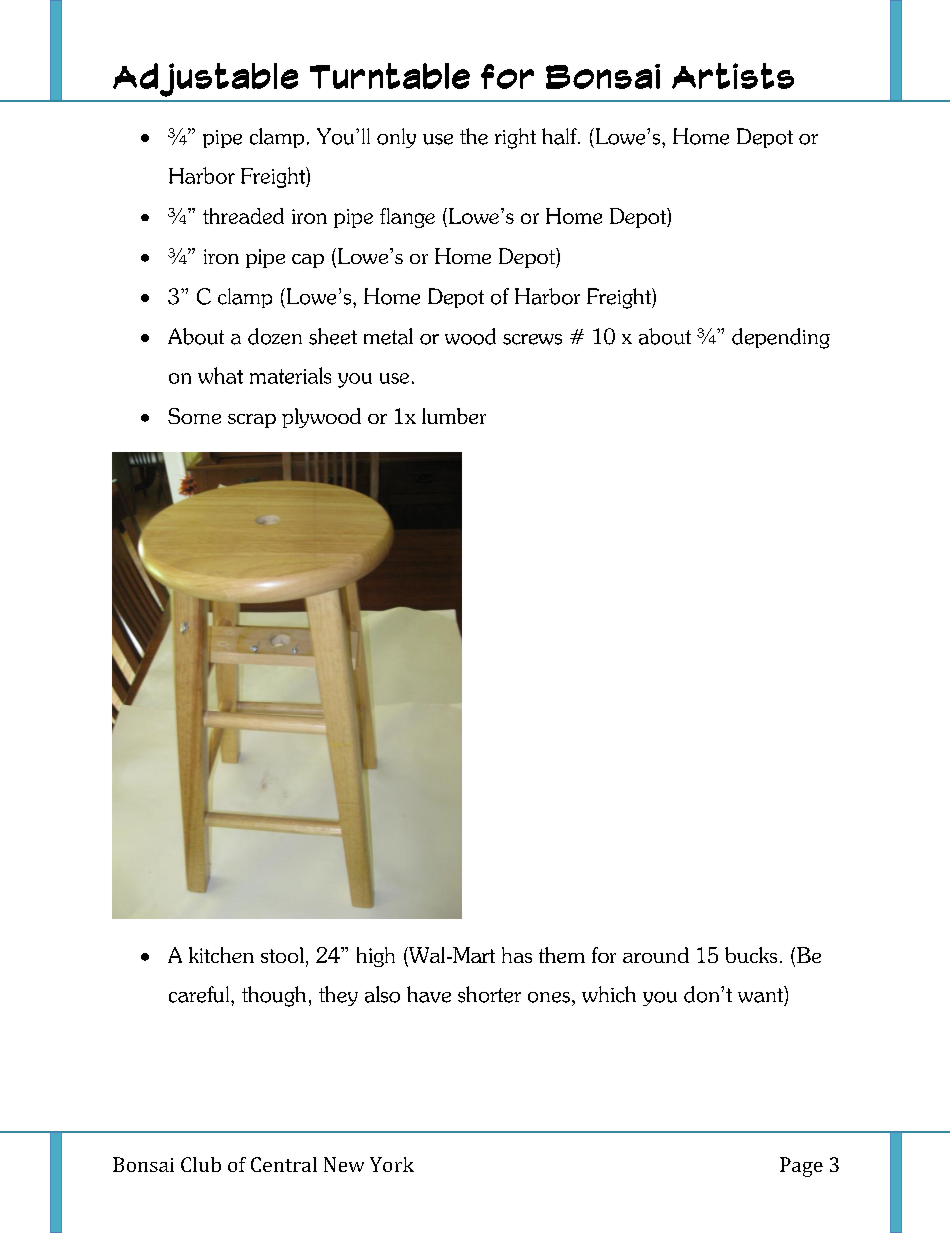 The height and width of the page is (1233, 952). Describe the element at coordinates (560, 136) in the page. I see `half` at that location.
